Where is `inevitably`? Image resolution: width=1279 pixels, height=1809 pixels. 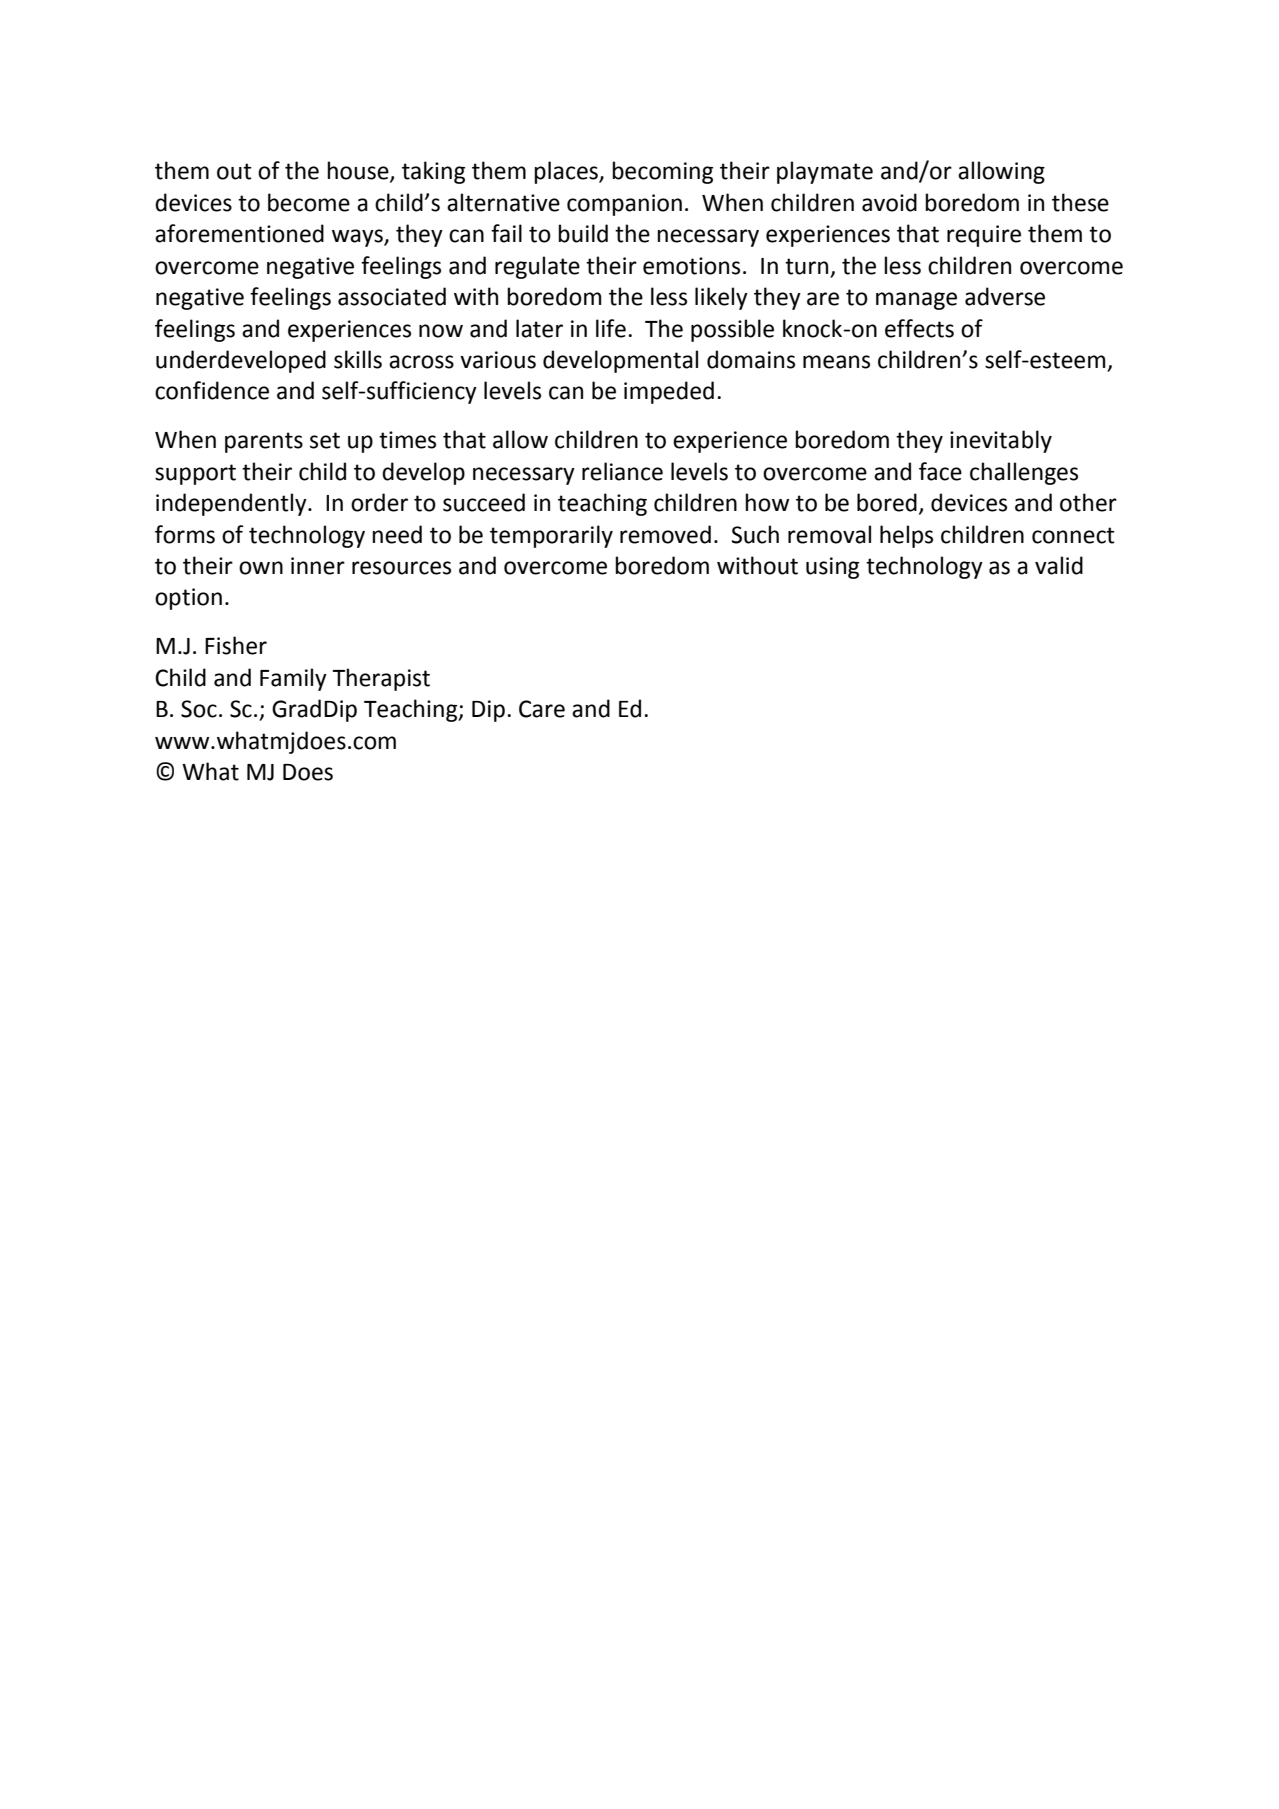
inevitably is located at coordinates (1001, 441).
